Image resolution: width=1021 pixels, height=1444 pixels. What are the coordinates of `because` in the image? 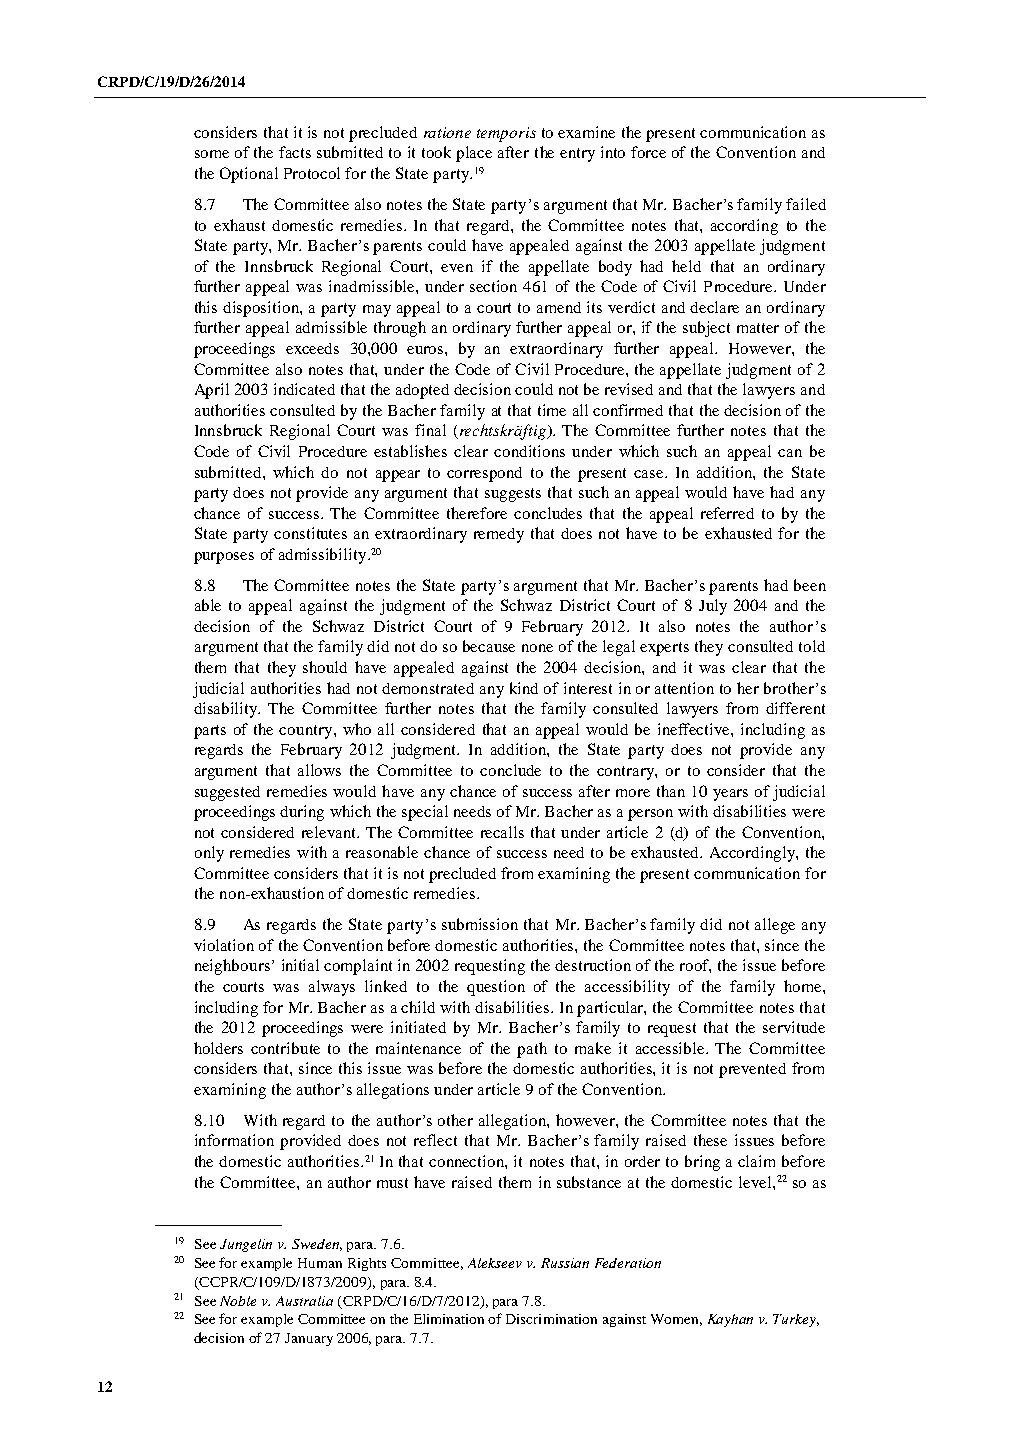 It's located at (489, 646).
